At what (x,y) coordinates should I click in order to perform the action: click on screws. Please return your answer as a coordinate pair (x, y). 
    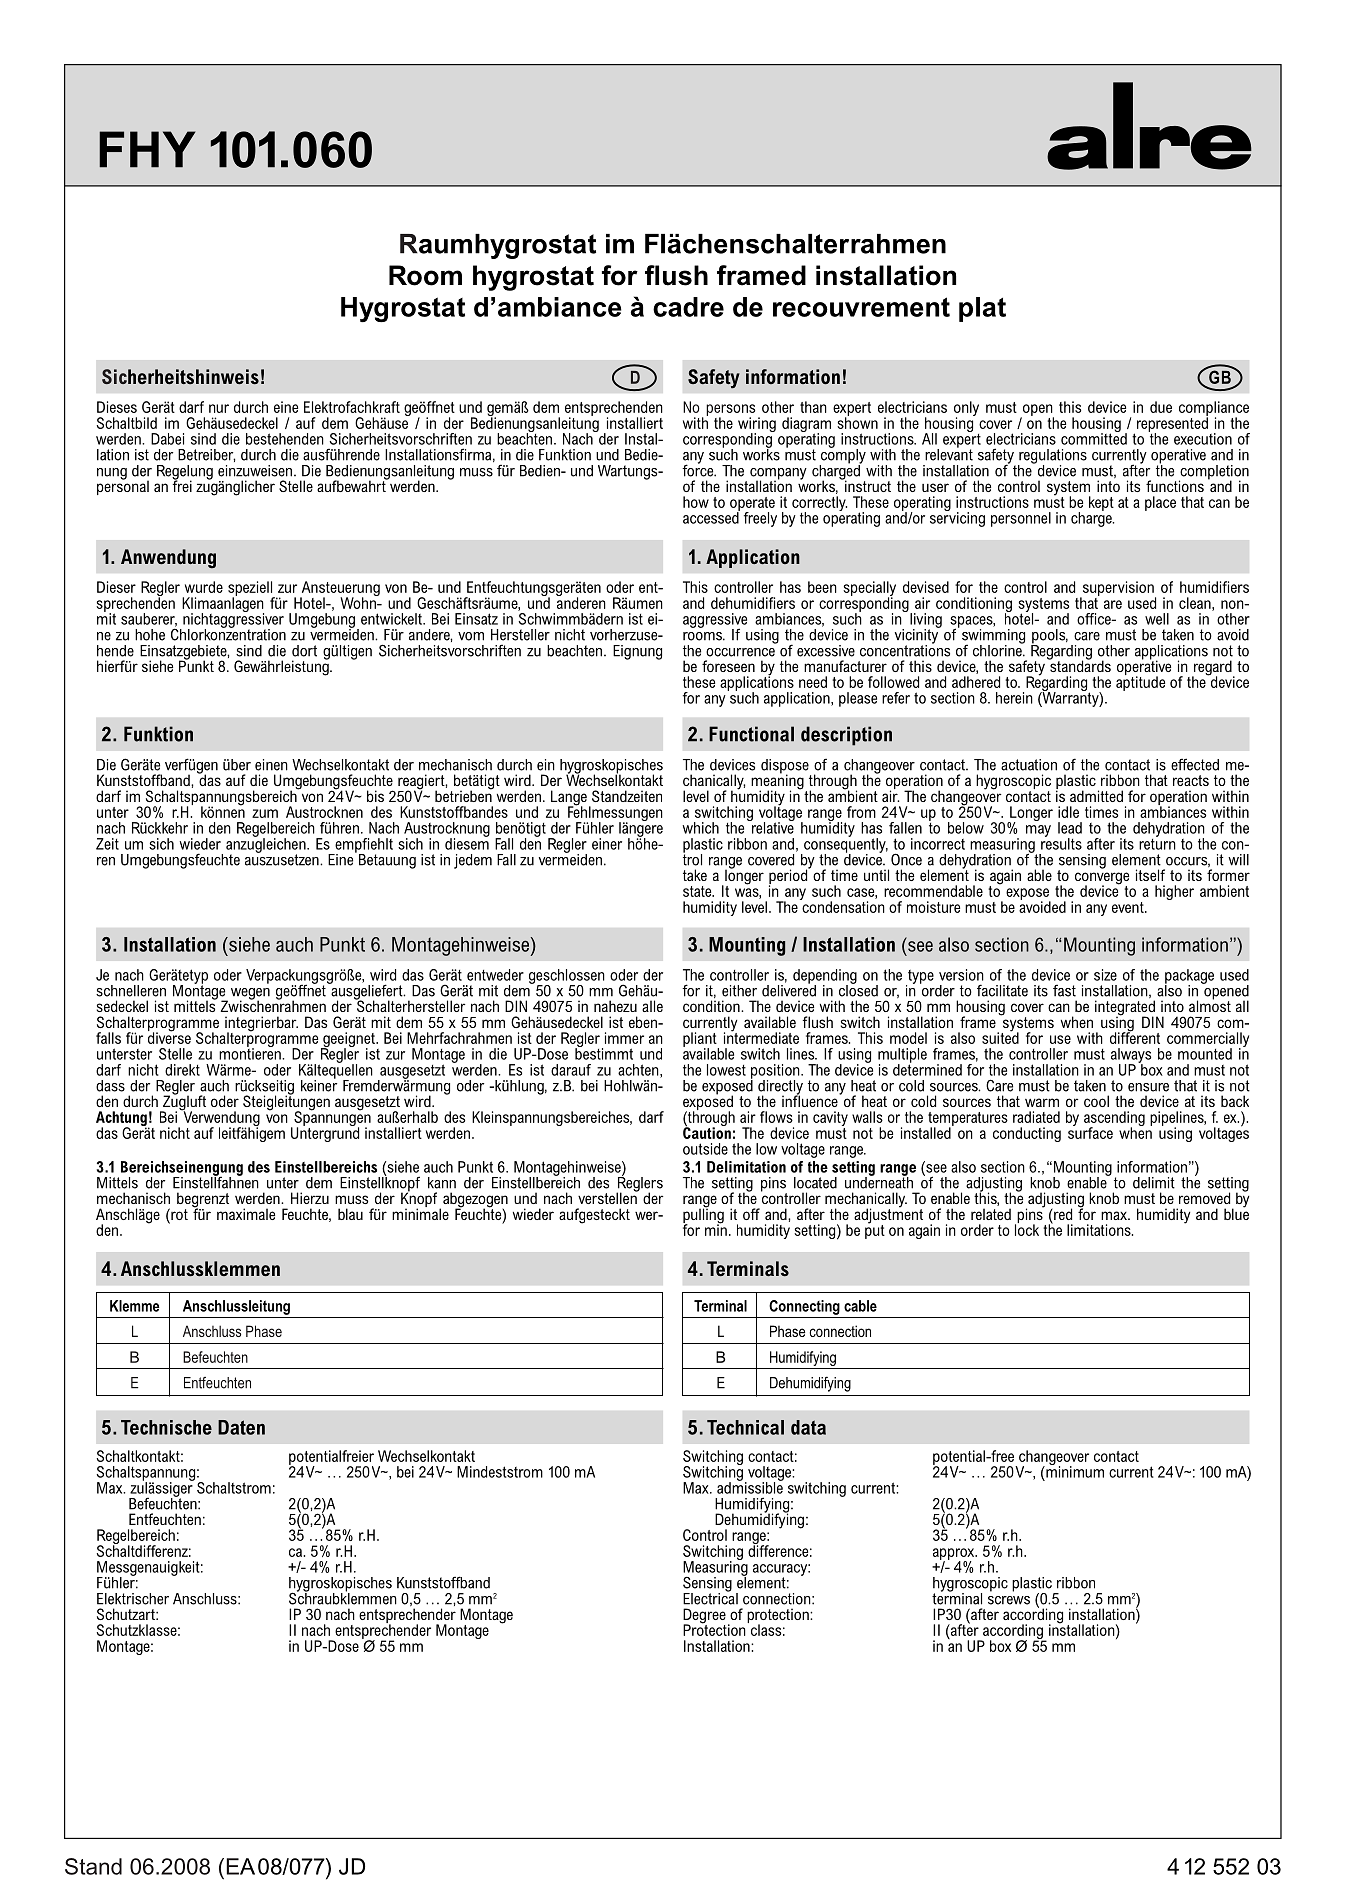
    Looking at the image, I should click on (1009, 1600).
